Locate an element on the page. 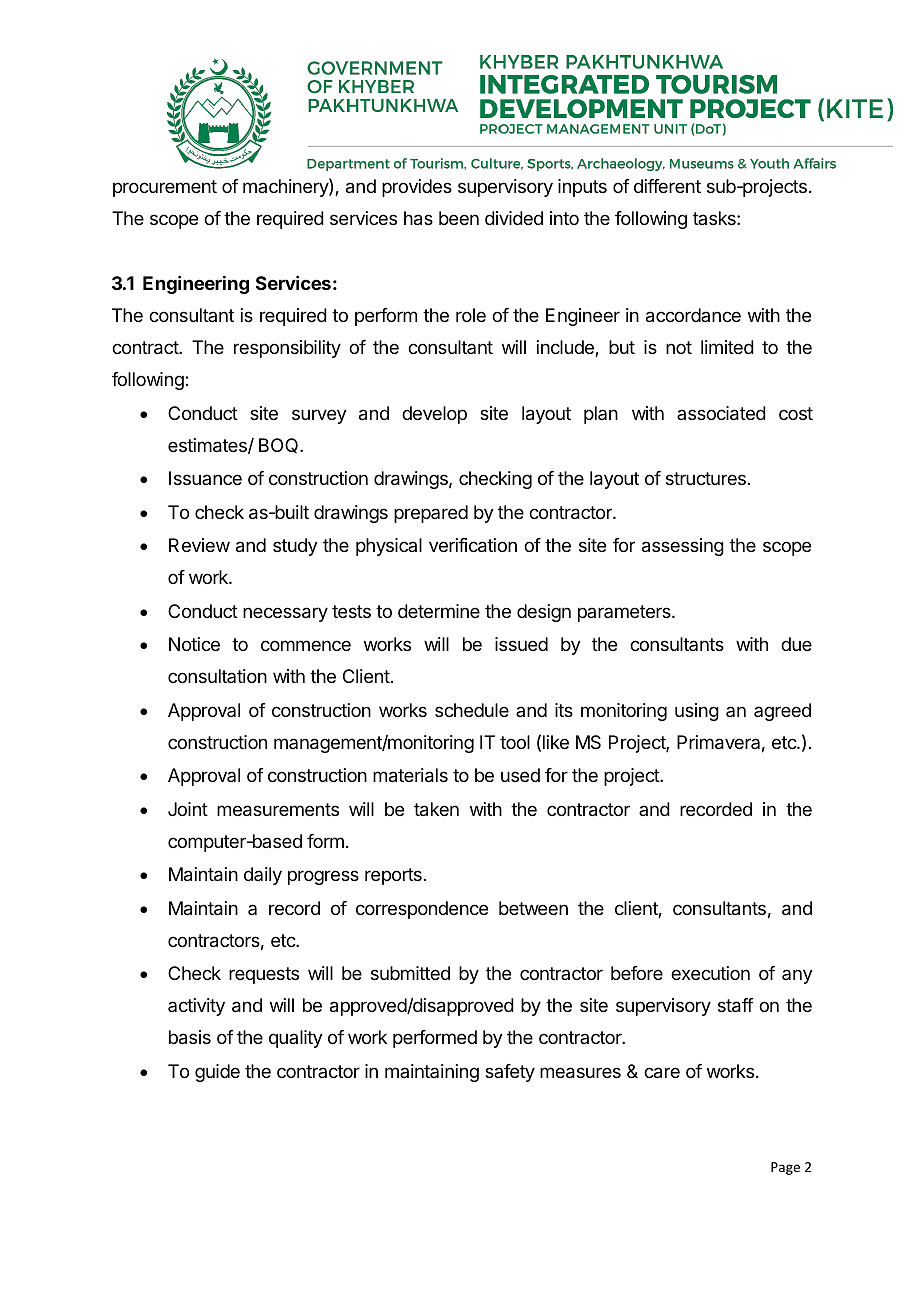  safety is located at coordinates (510, 1073).
